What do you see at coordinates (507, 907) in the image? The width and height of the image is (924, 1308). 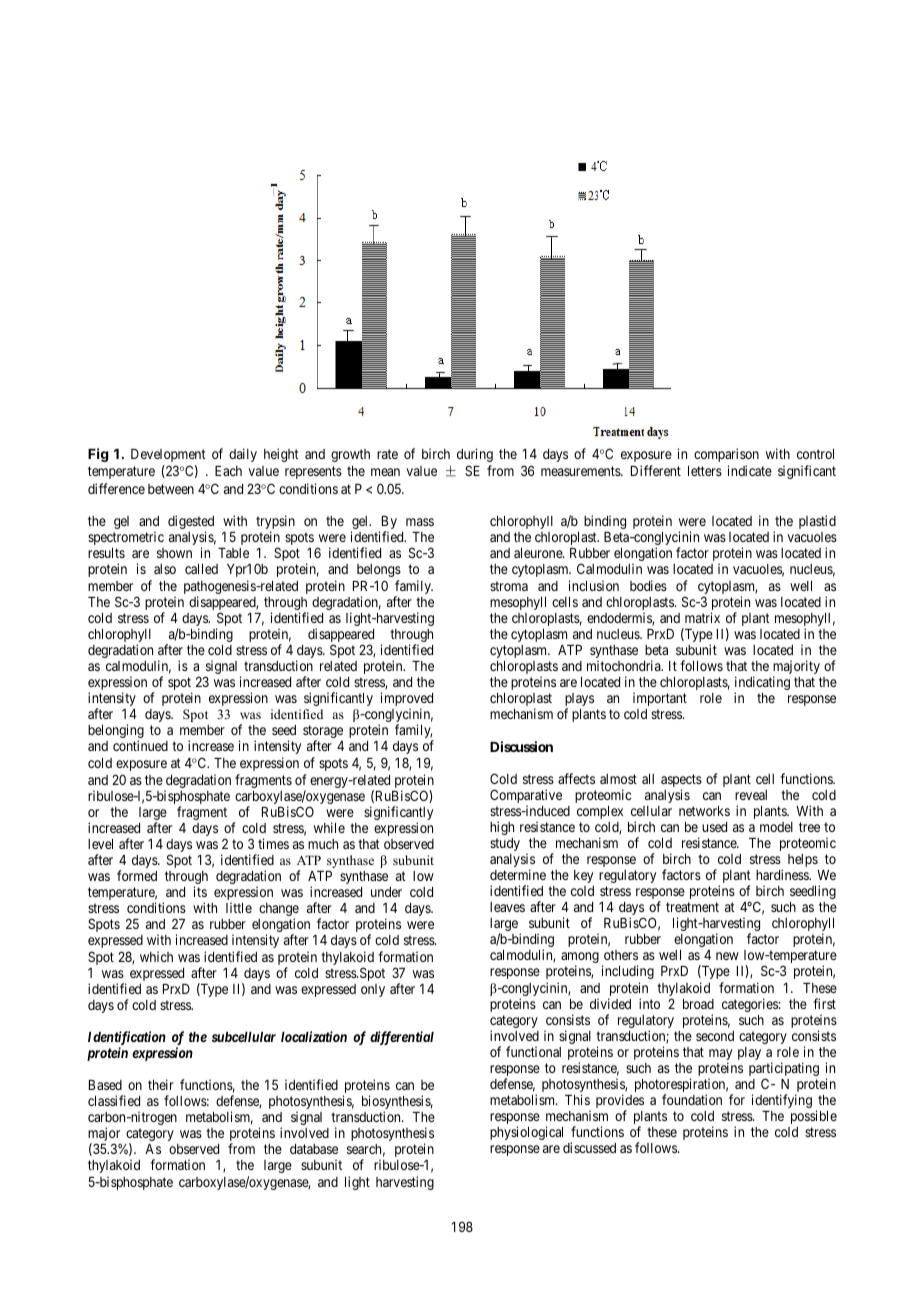 I see `leaves` at bounding box center [507, 907].
